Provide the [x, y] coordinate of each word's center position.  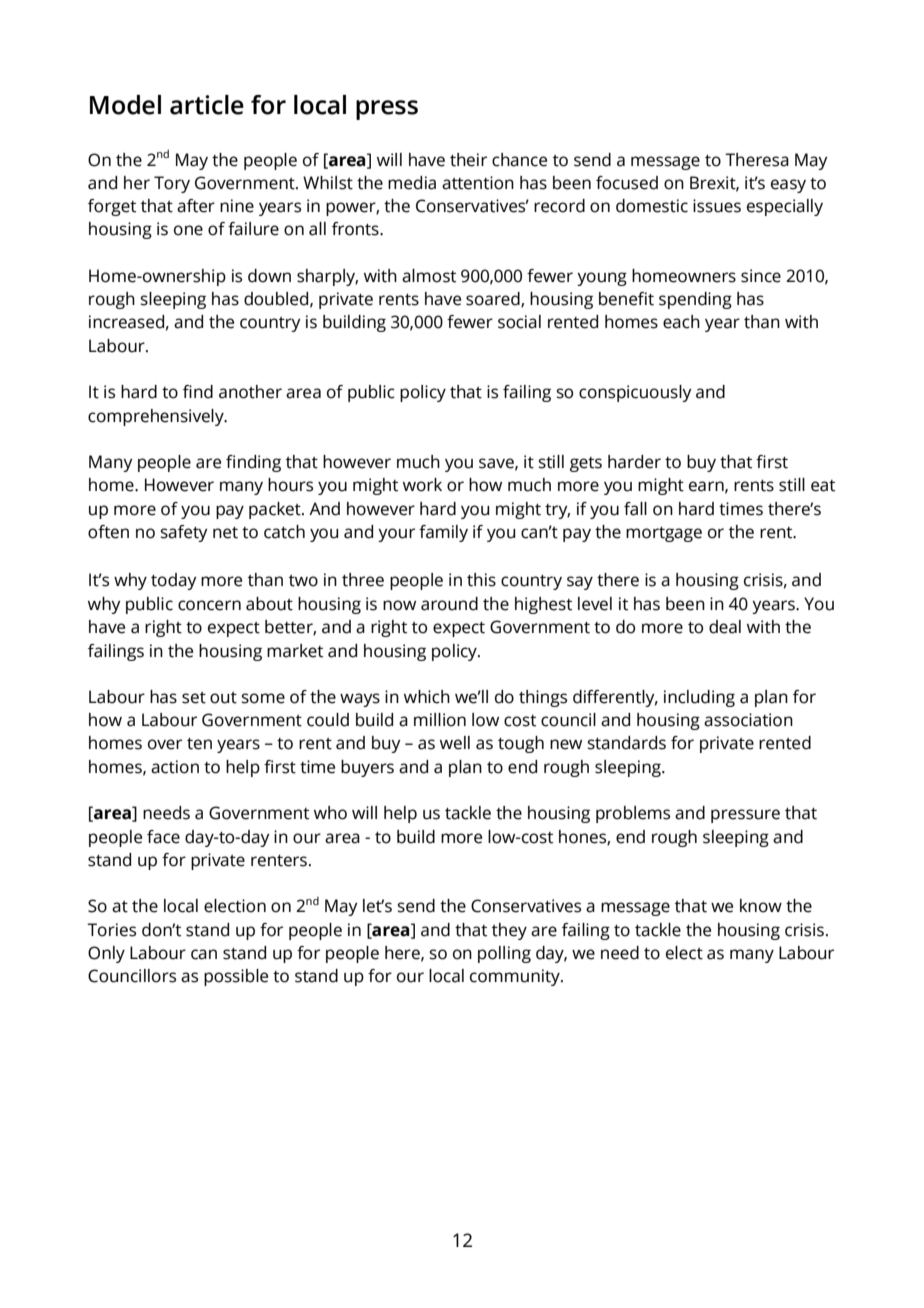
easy [788, 186]
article [207, 105]
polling [504, 954]
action [175, 767]
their [468, 160]
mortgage [664, 534]
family [443, 533]
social [519, 322]
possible [236, 977]
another [250, 392]
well [455, 743]
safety [184, 533]
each [681, 322]
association [748, 720]
